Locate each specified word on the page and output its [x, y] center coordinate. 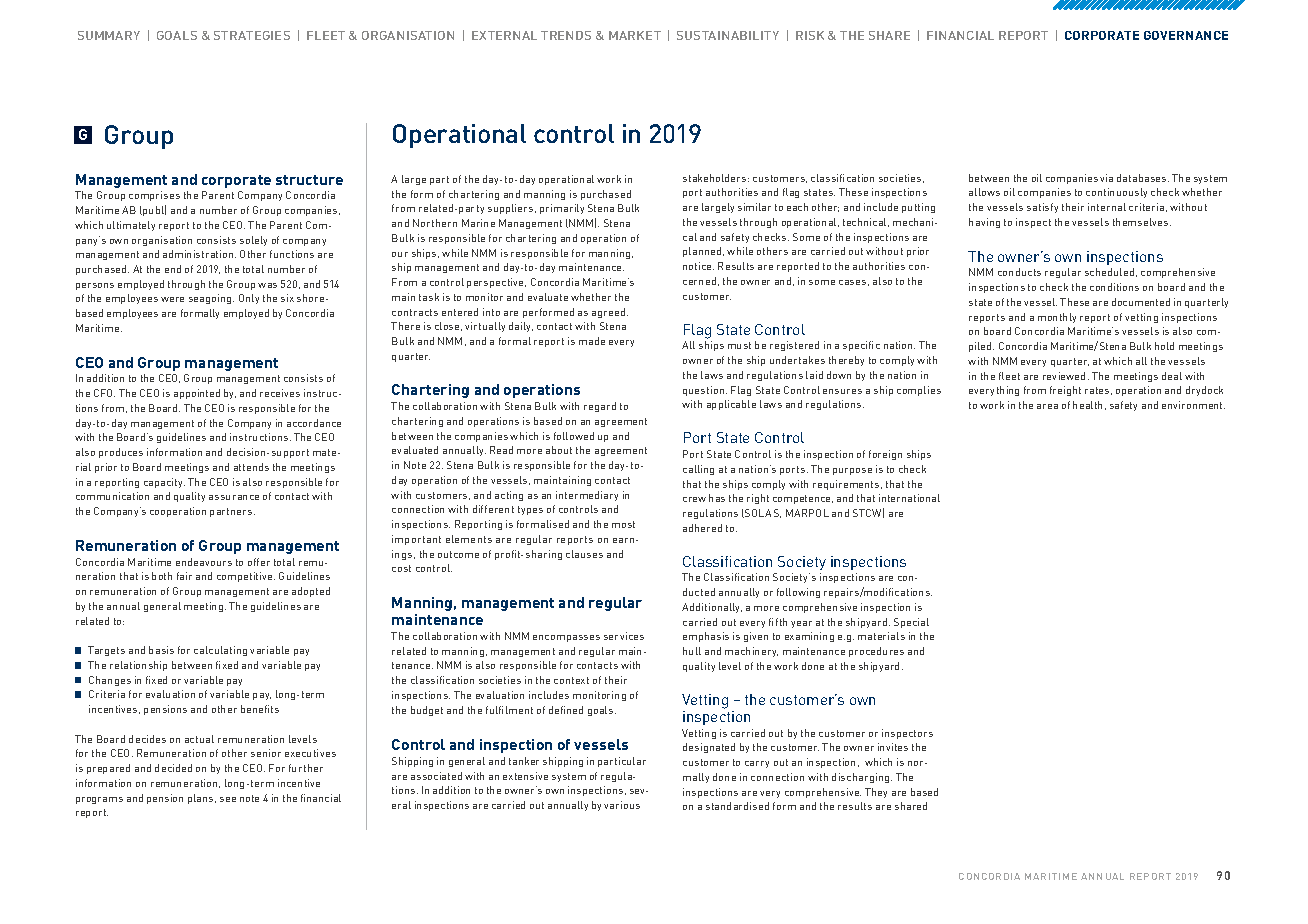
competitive [246, 577]
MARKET [635, 35]
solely [253, 241]
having [984, 223]
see [228, 799]
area [1047, 406]
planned [703, 252]
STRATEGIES [252, 35]
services [624, 636]
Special [911, 623]
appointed [197, 394]
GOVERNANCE [1186, 35]
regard [600, 407]
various [622, 805]
